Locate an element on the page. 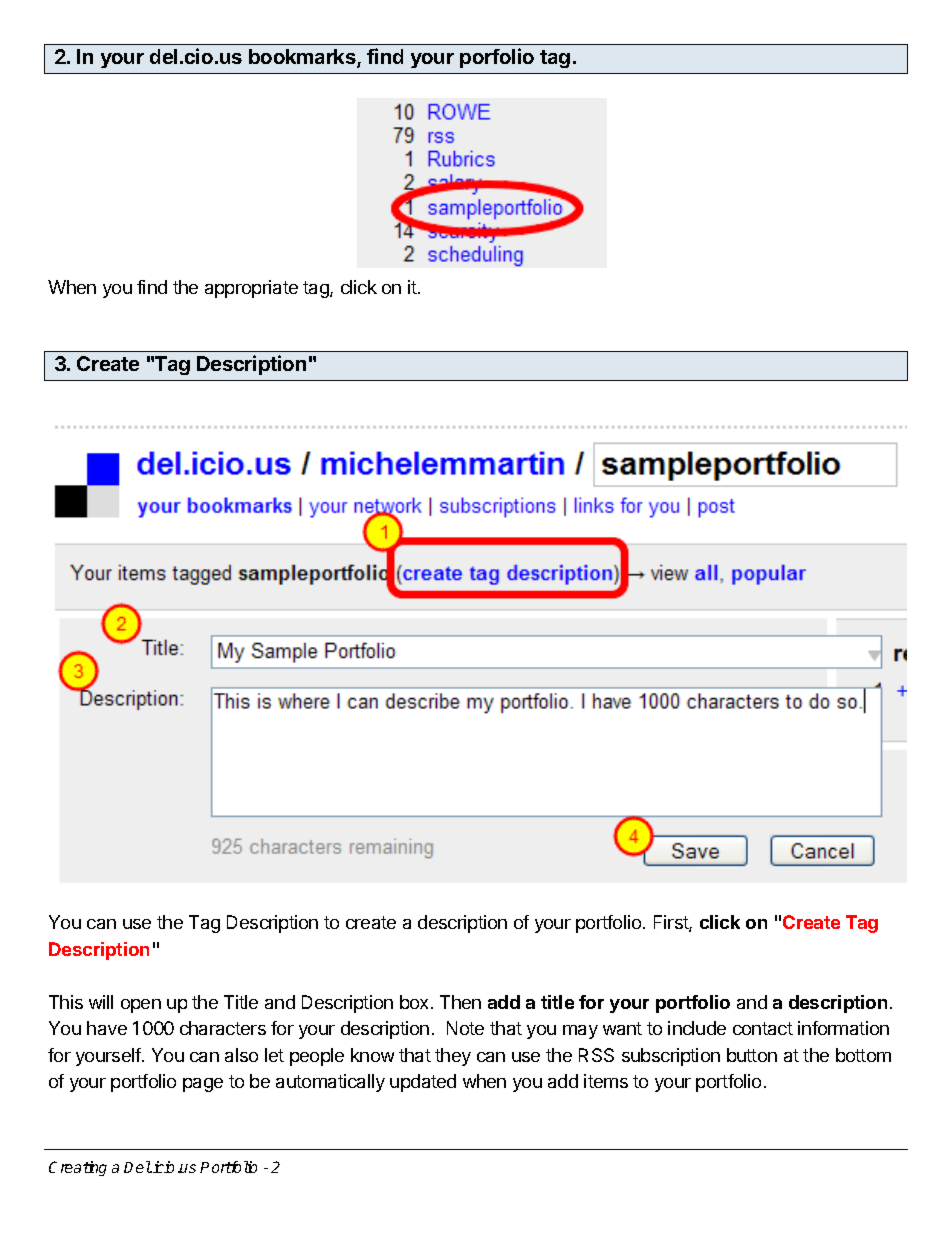 The height and width of the document is (1233, 952). include is located at coordinates (697, 1028).
